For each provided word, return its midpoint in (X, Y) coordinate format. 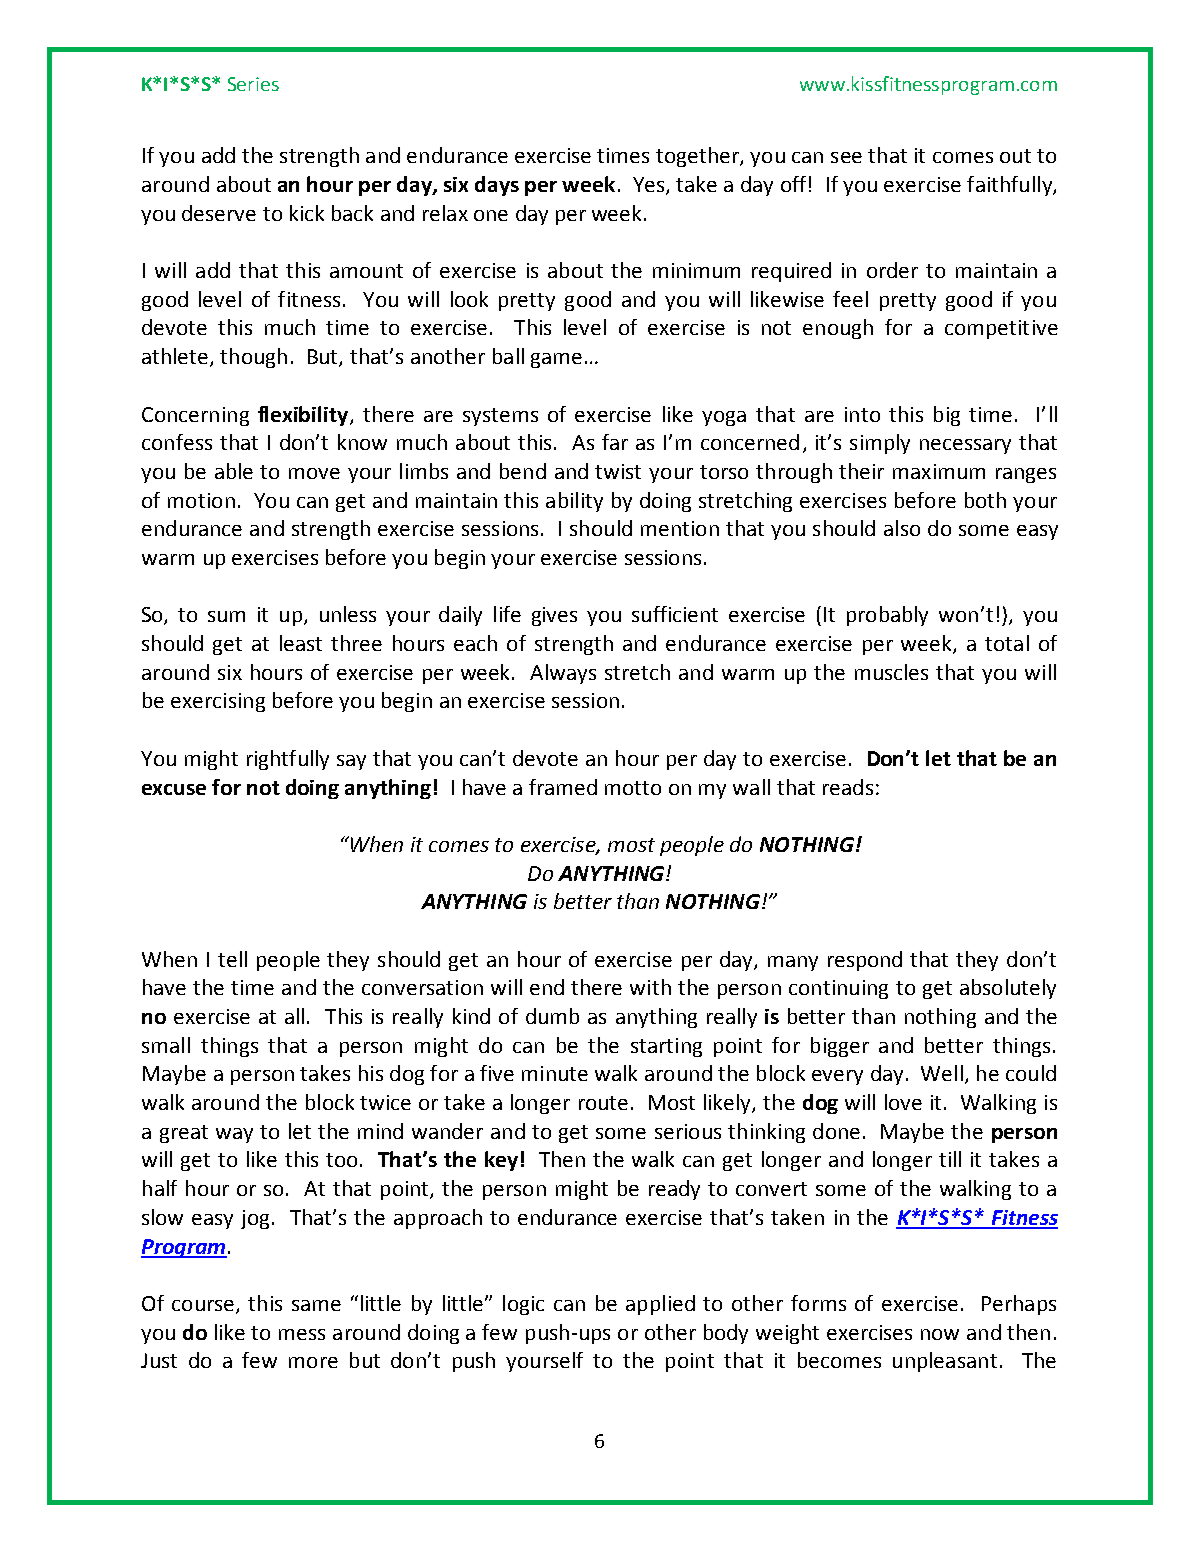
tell (232, 959)
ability (574, 502)
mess (302, 1334)
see (846, 157)
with (650, 987)
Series (253, 84)
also (902, 528)
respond (865, 961)
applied (660, 1305)
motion (201, 500)
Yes (648, 184)
